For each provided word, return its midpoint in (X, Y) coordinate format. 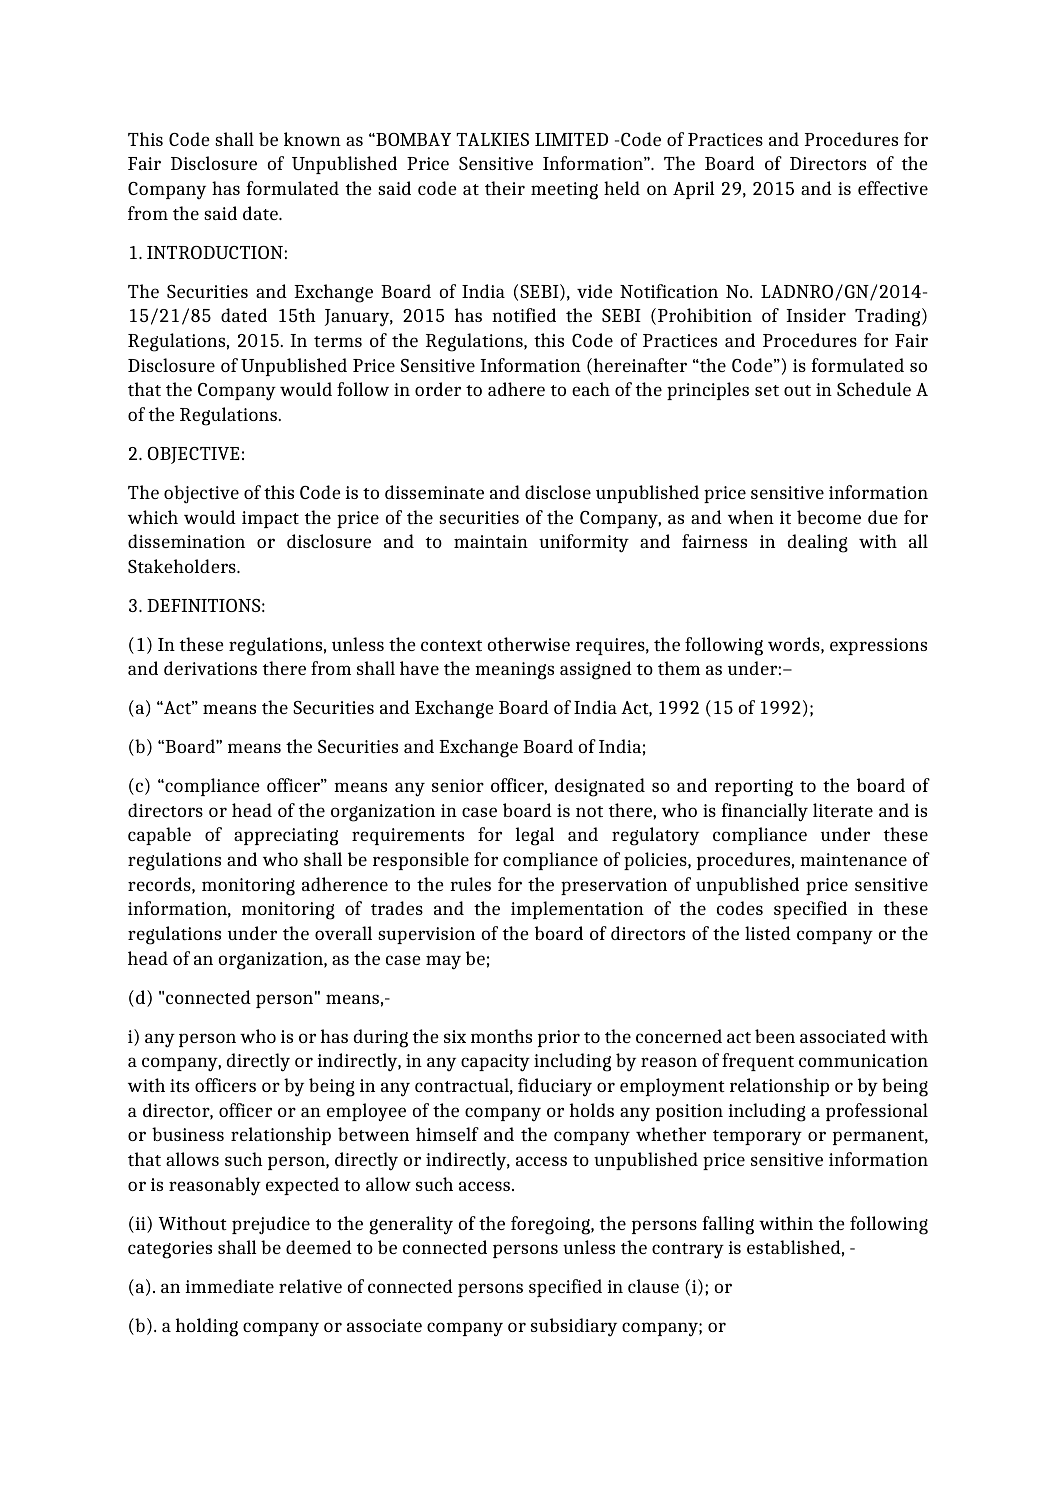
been (775, 1036)
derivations (210, 668)
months (501, 1036)
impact (270, 519)
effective (893, 188)
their (505, 188)
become (829, 517)
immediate (229, 1286)
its (179, 1085)
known (312, 139)
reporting (754, 788)
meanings (514, 671)
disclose (558, 492)
